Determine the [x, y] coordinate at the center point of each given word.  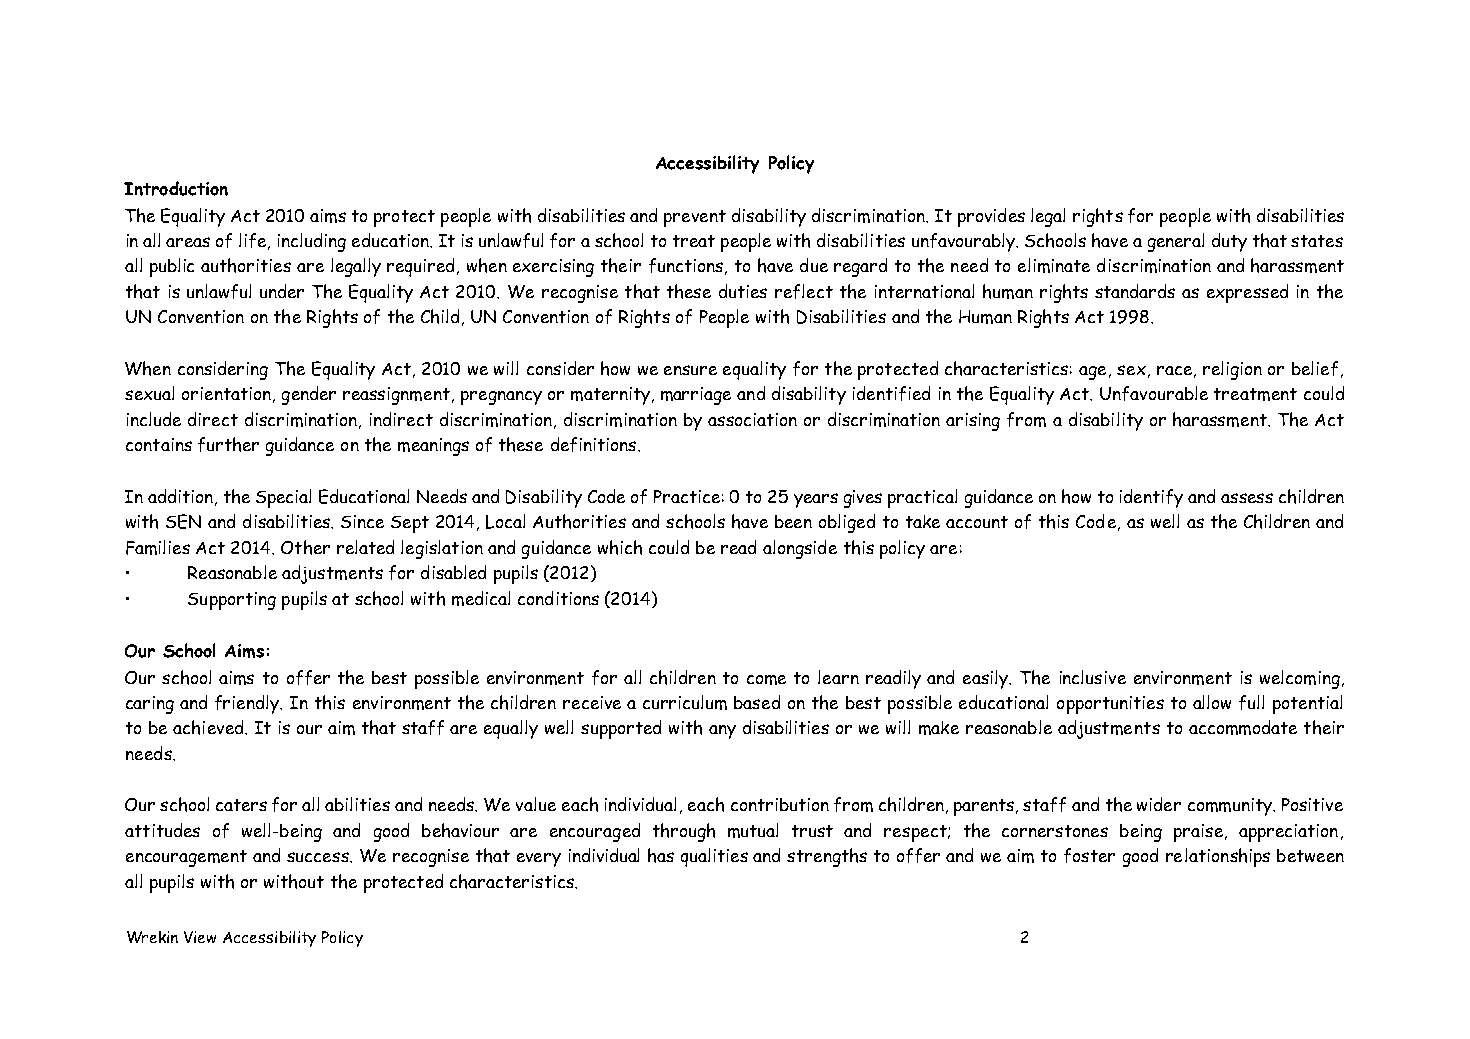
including [312, 242]
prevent [695, 218]
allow [1212, 702]
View [200, 937]
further [228, 444]
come [766, 680]
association [752, 419]
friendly [248, 704]
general [1176, 242]
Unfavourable [1154, 393]
